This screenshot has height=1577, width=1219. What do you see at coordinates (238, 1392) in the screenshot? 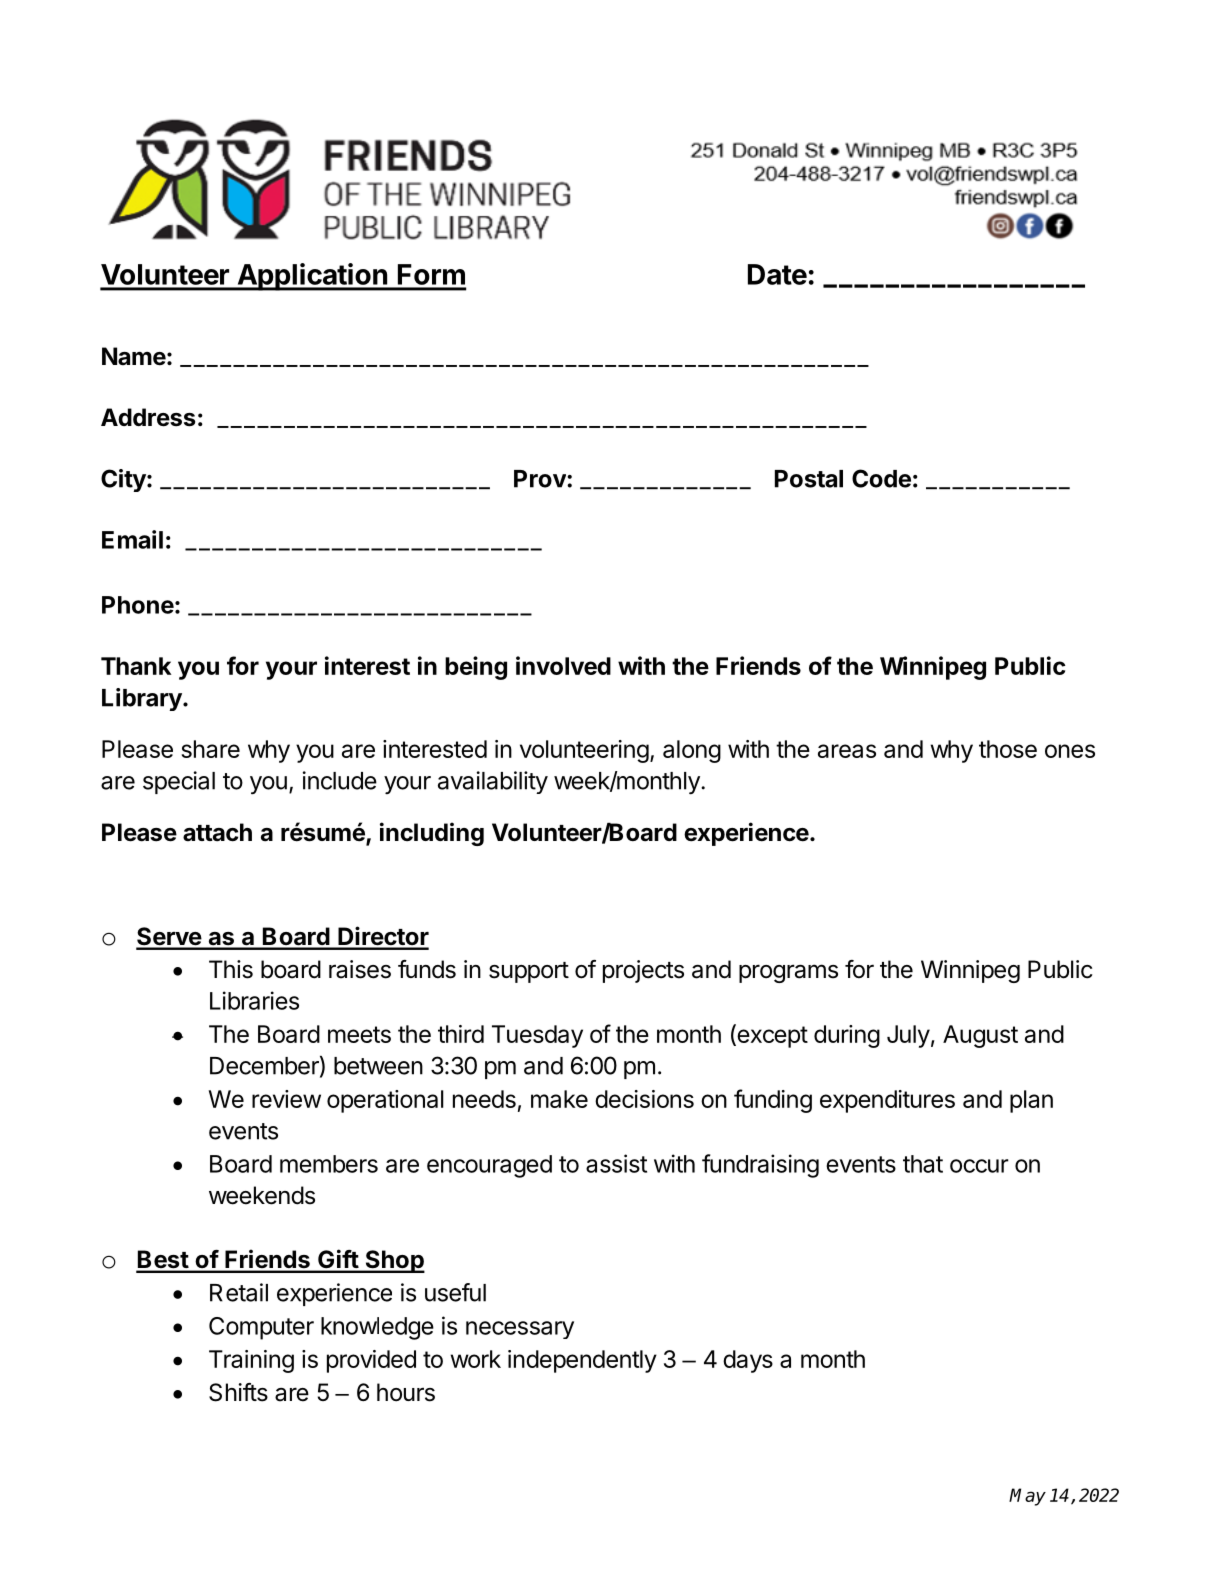
I see `Shifts` at bounding box center [238, 1392].
